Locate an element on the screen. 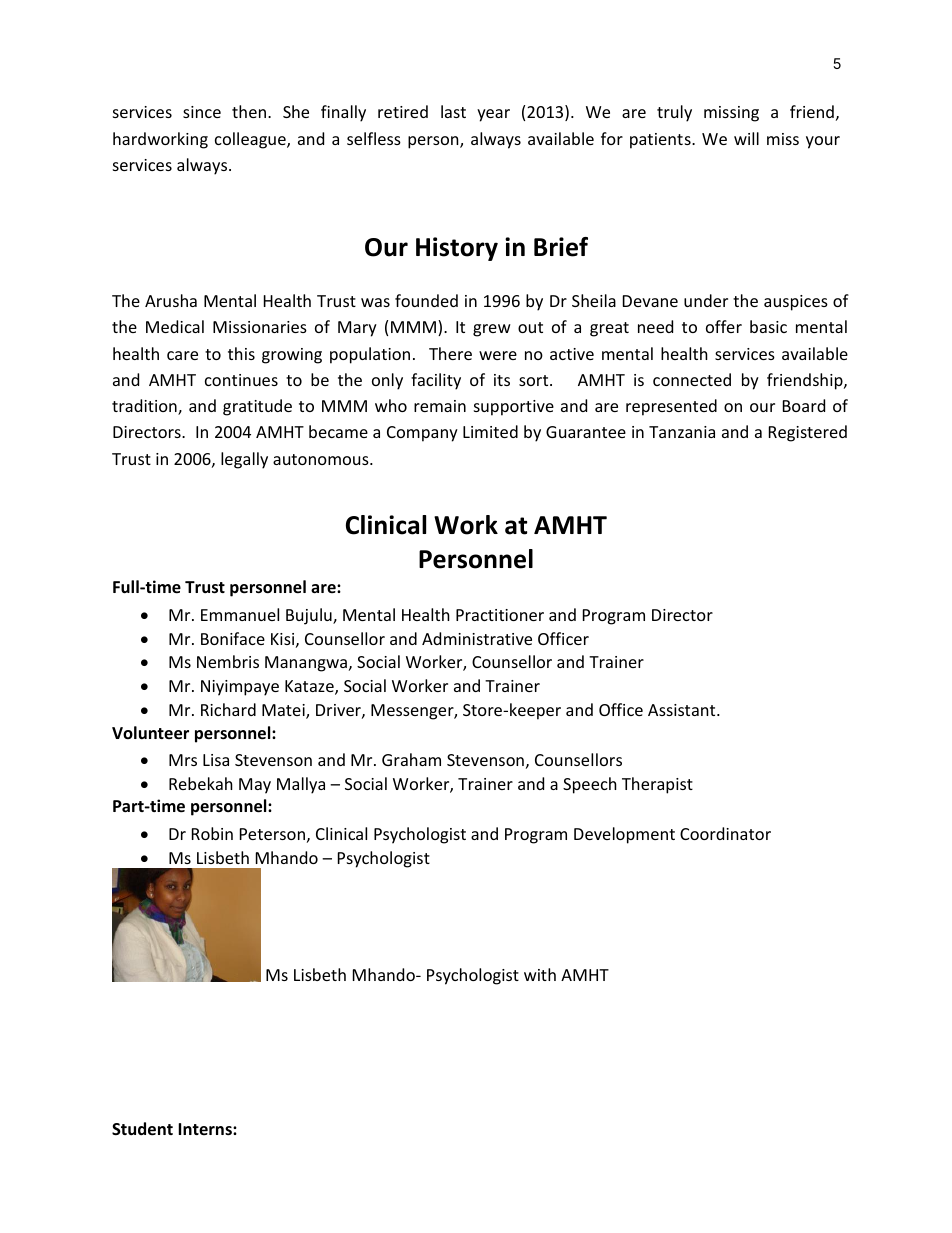 Image resolution: width=952 pixels, height=1233 pixels. Development is located at coordinates (624, 835).
